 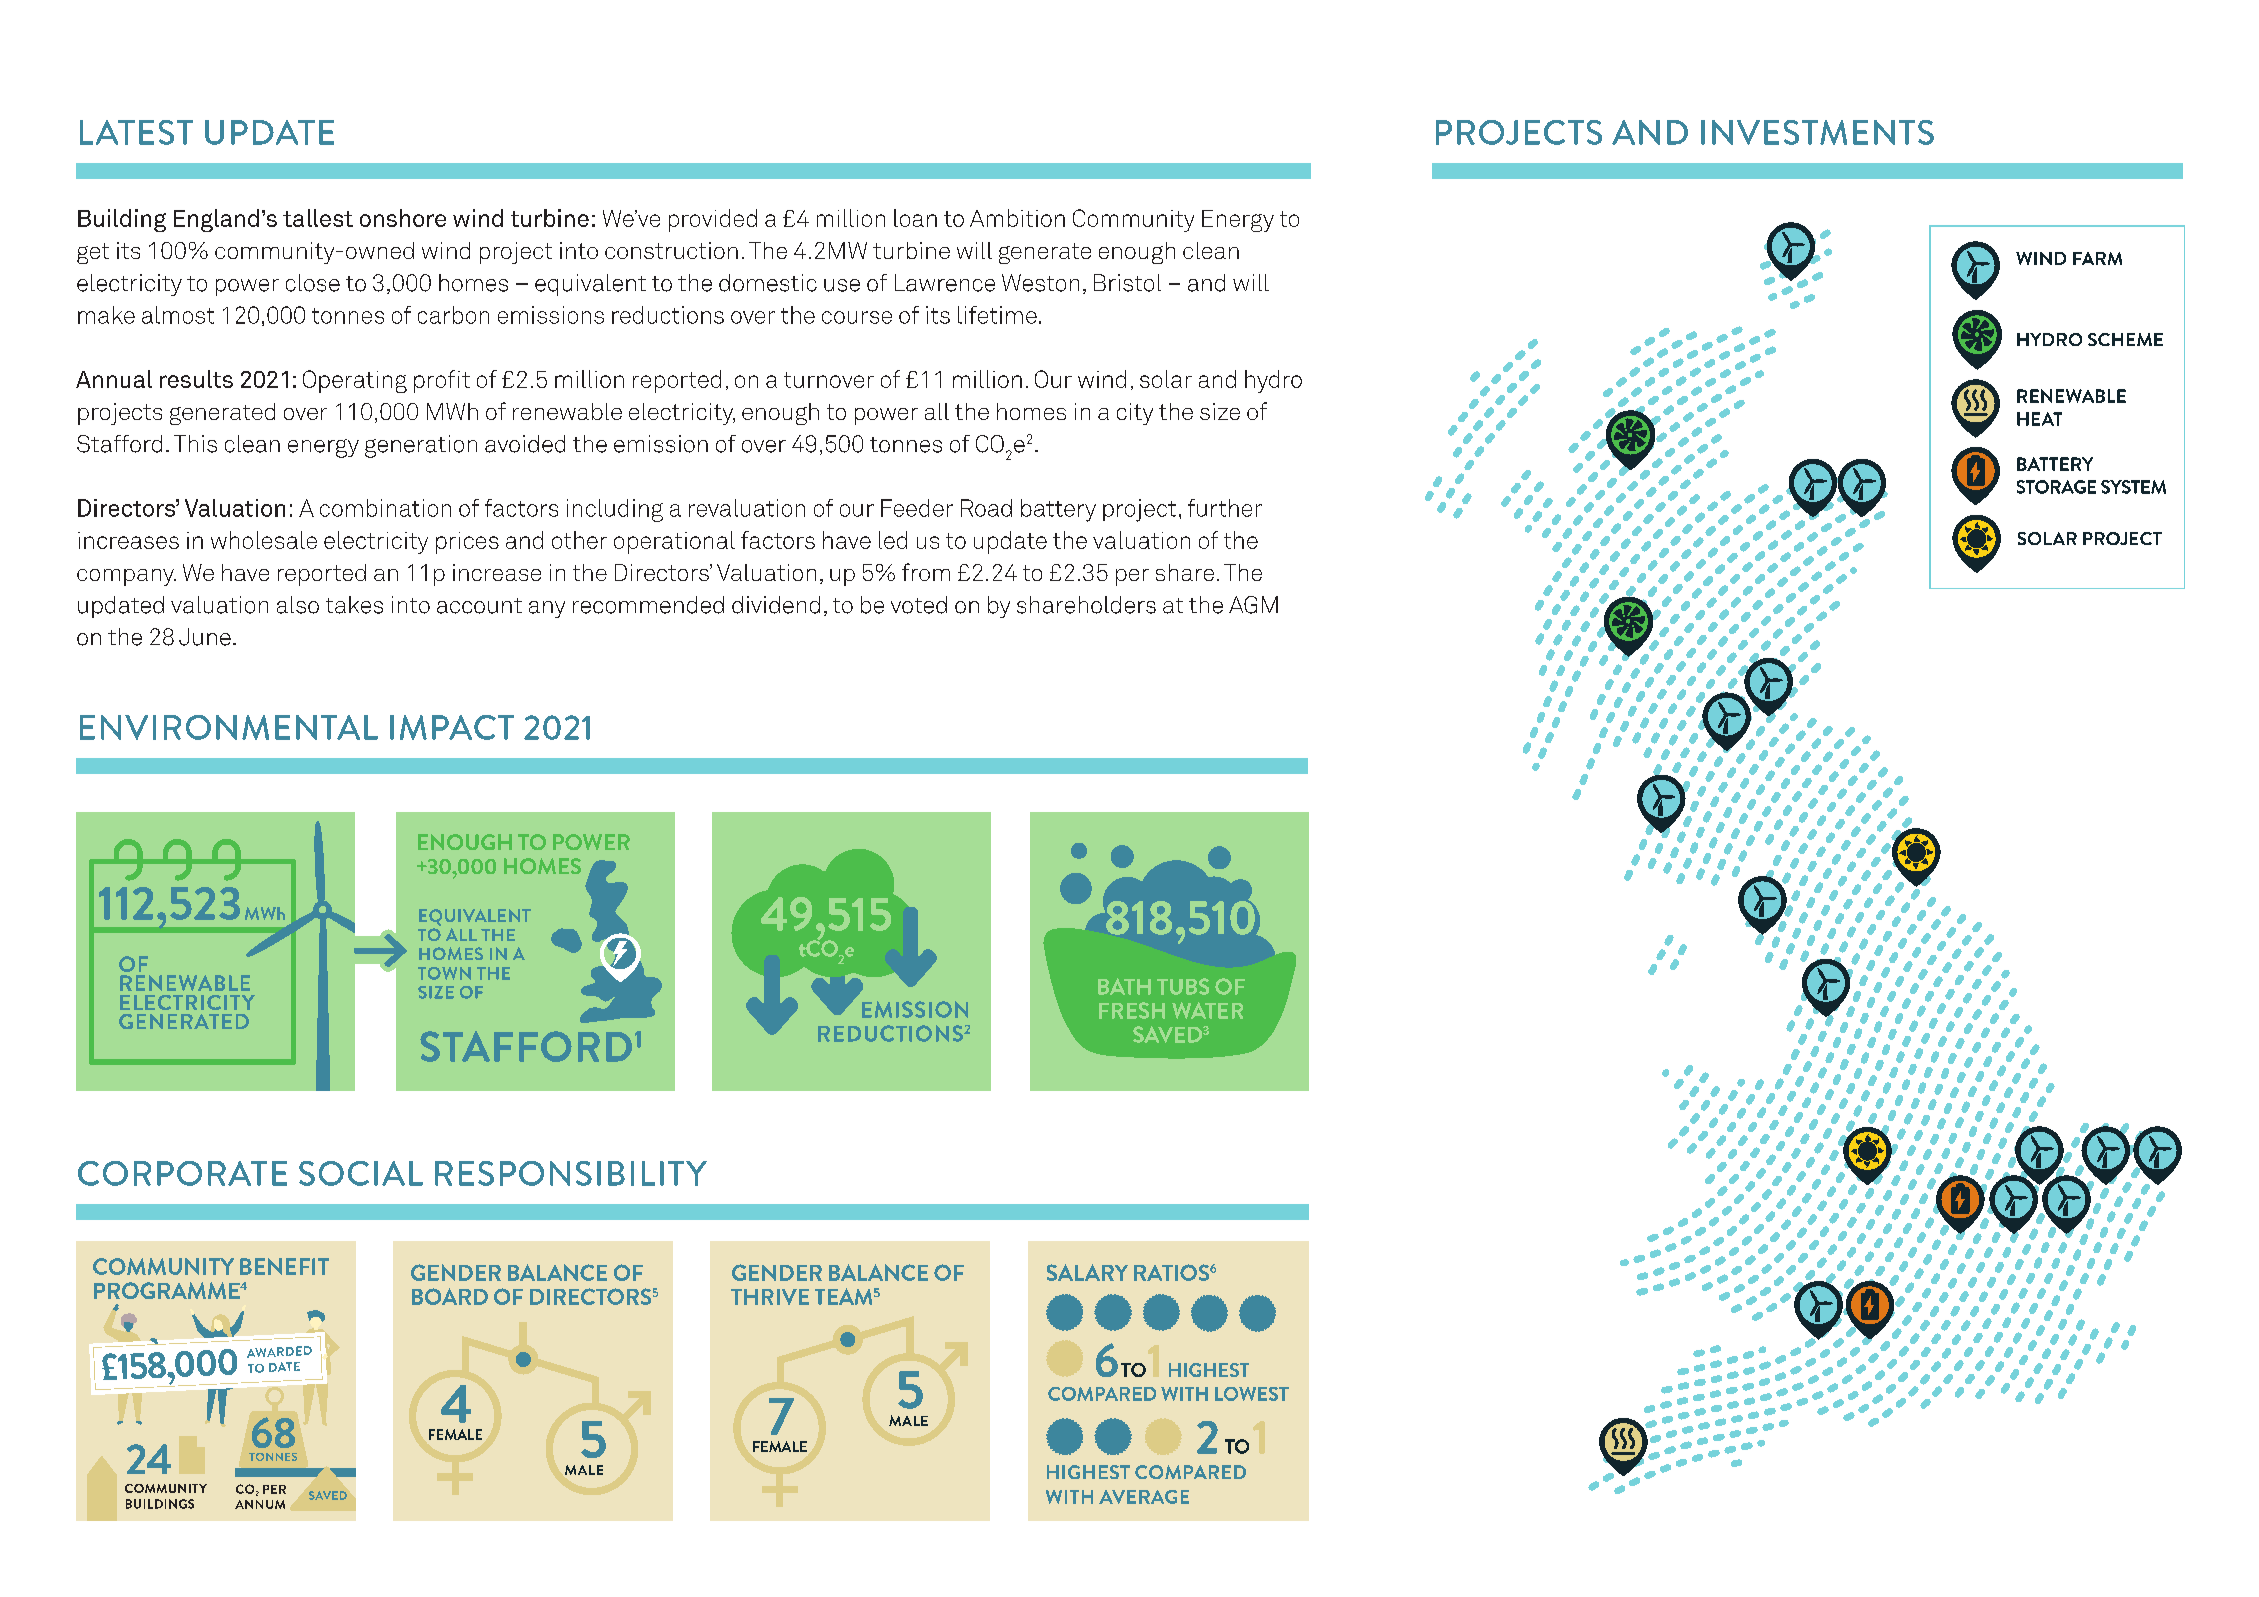 I want to click on tallest, so click(x=318, y=218).
